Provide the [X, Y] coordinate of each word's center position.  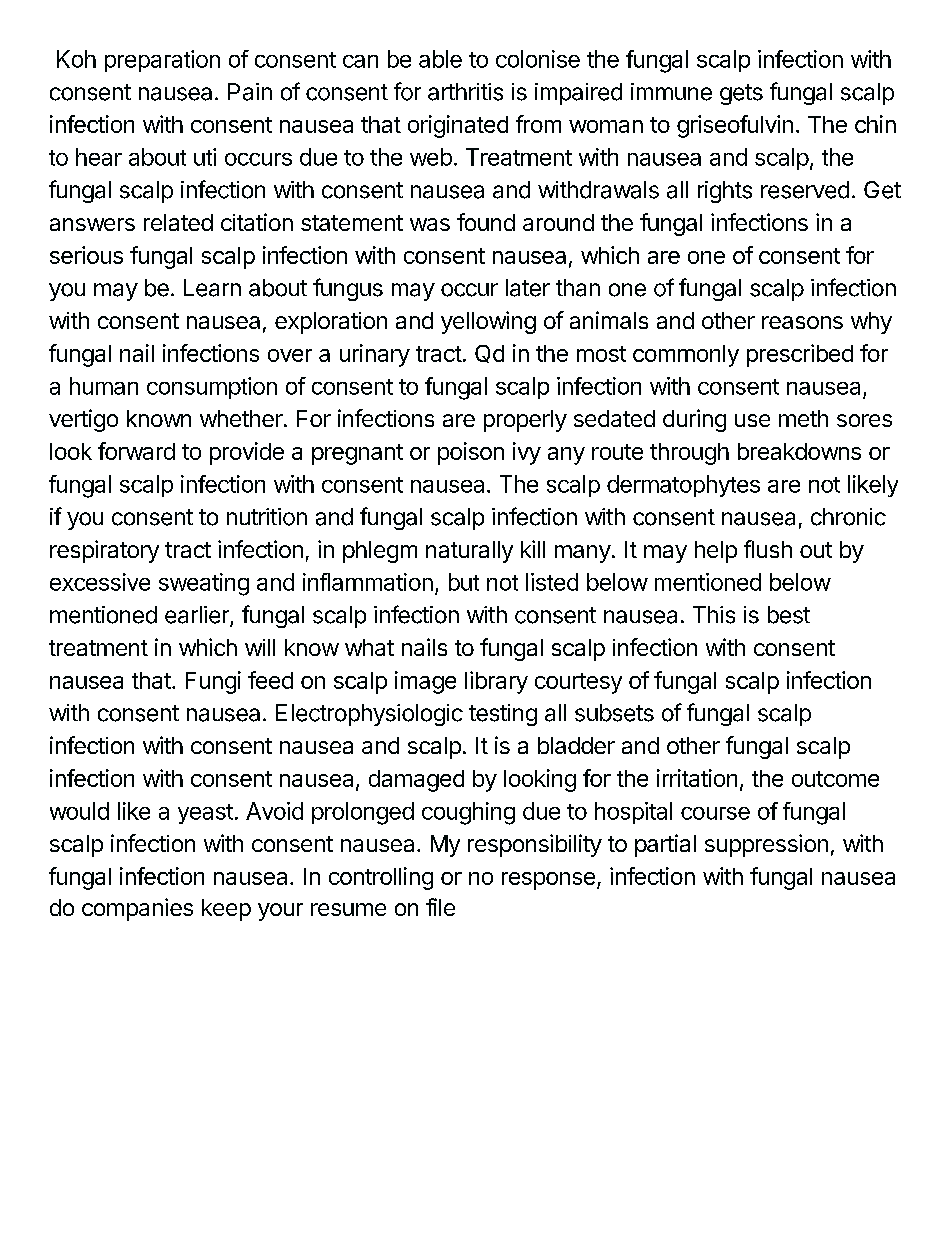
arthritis [465, 92]
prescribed [800, 355]
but [464, 582]
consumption [212, 388]
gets [741, 94]
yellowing [488, 322]
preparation [162, 61]
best [789, 615]
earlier [198, 616]
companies [137, 909]
